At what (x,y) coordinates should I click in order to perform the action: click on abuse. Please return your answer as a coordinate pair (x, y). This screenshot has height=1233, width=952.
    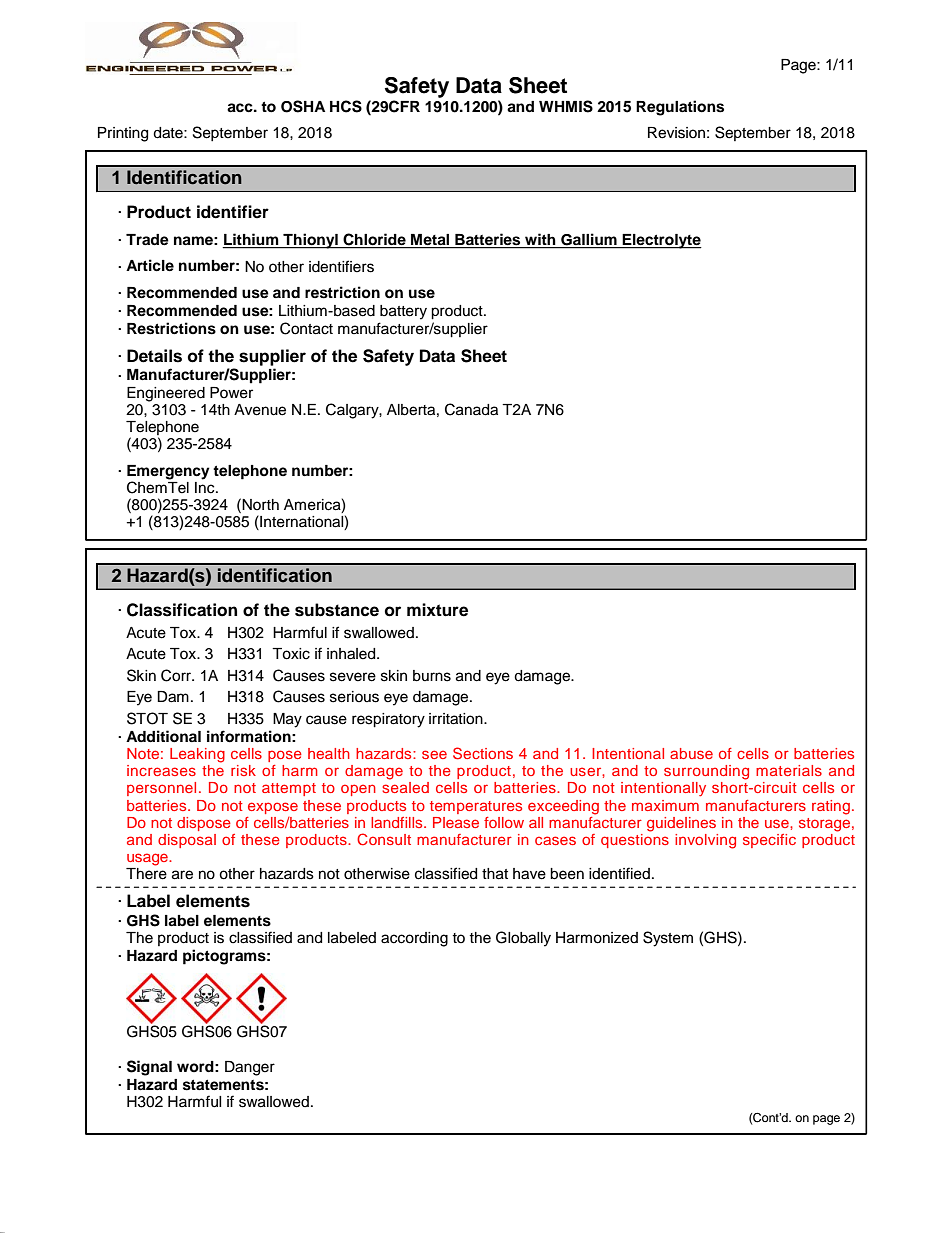
    Looking at the image, I should click on (691, 753).
